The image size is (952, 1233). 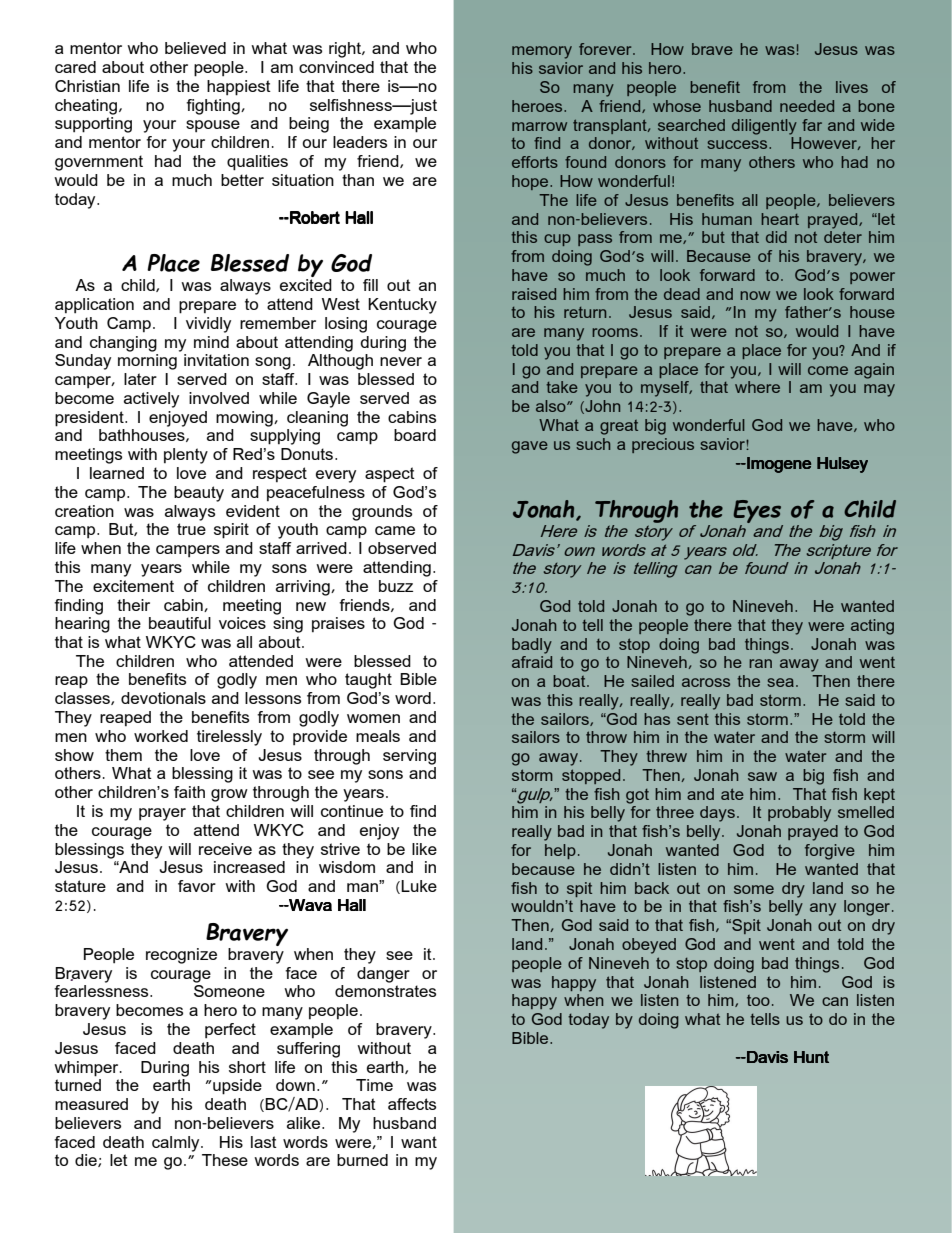 What do you see at coordinates (872, 627) in the screenshot?
I see `acting` at bounding box center [872, 627].
